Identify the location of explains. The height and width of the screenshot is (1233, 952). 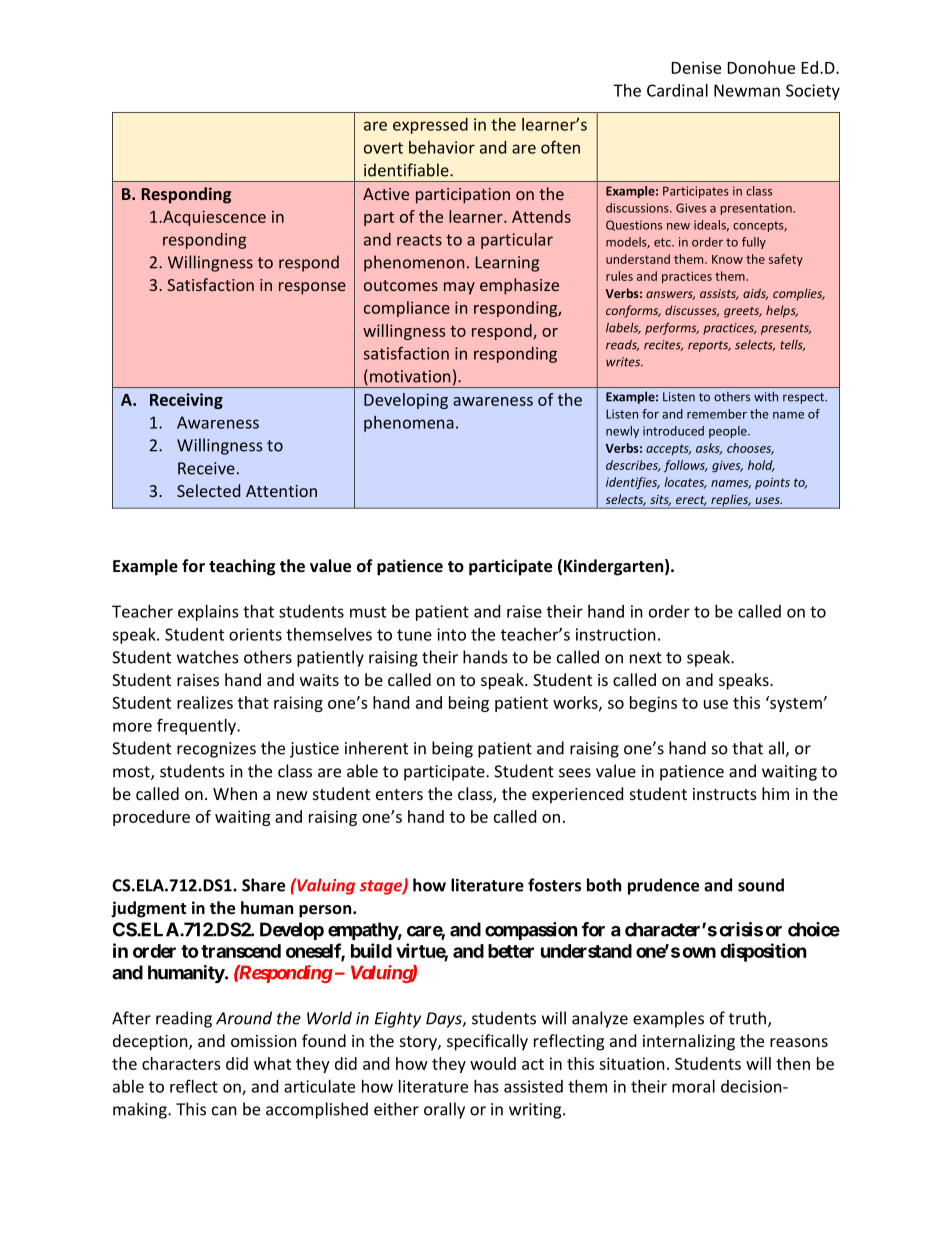
(208, 613).
